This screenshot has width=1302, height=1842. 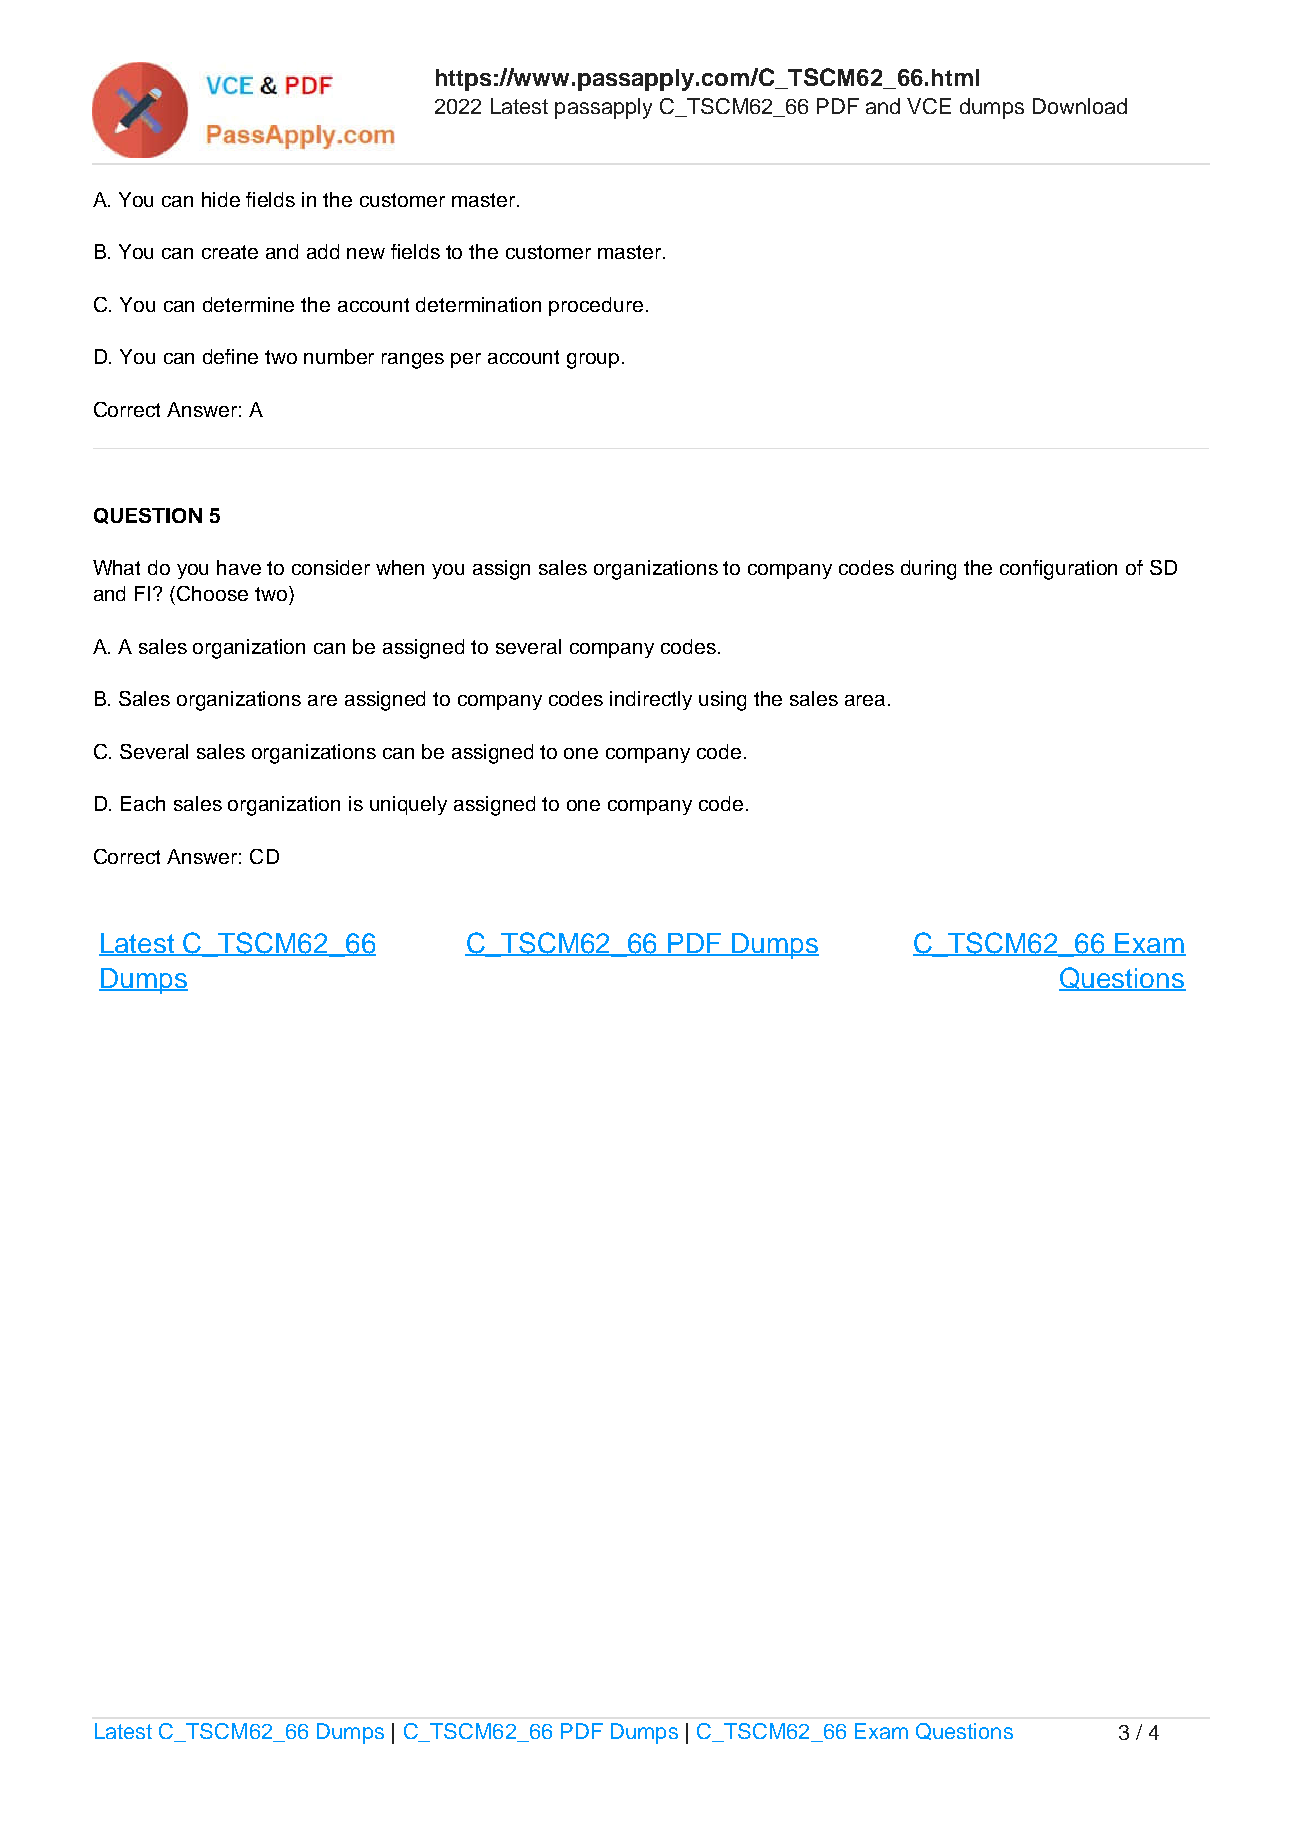 What do you see at coordinates (593, 361) in the screenshot?
I see `group` at bounding box center [593, 361].
